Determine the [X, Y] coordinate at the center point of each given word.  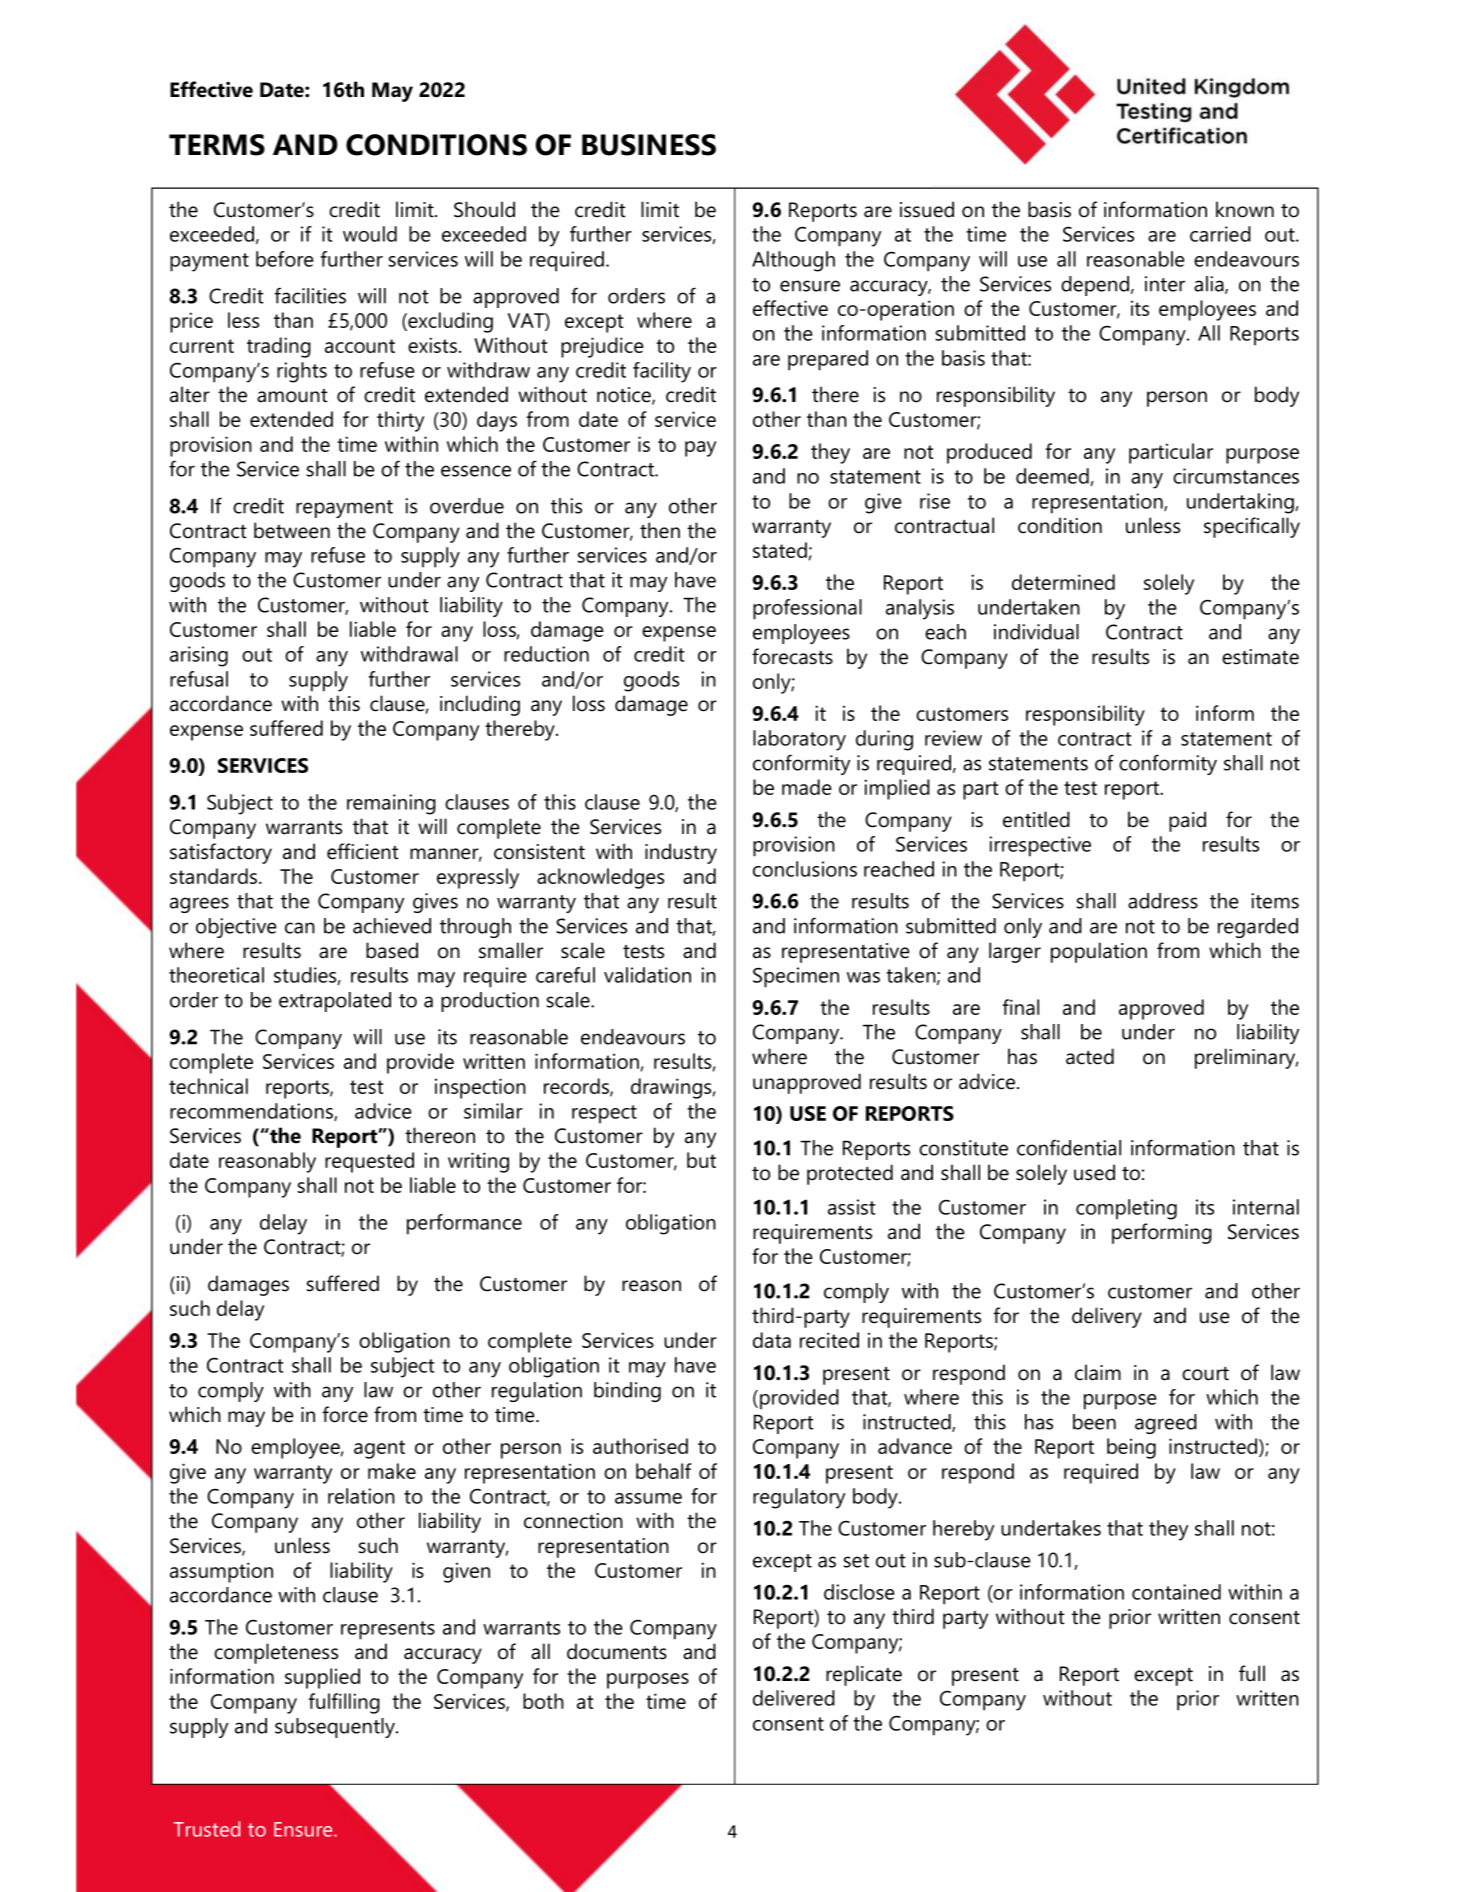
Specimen [796, 977]
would [370, 234]
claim [1098, 1372]
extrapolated [335, 1002]
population [1099, 952]
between [292, 530]
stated [780, 550]
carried [1220, 234]
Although [793, 261]
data [772, 1340]
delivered [794, 1698]
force [345, 1414]
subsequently [336, 1728]
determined [1063, 582]
